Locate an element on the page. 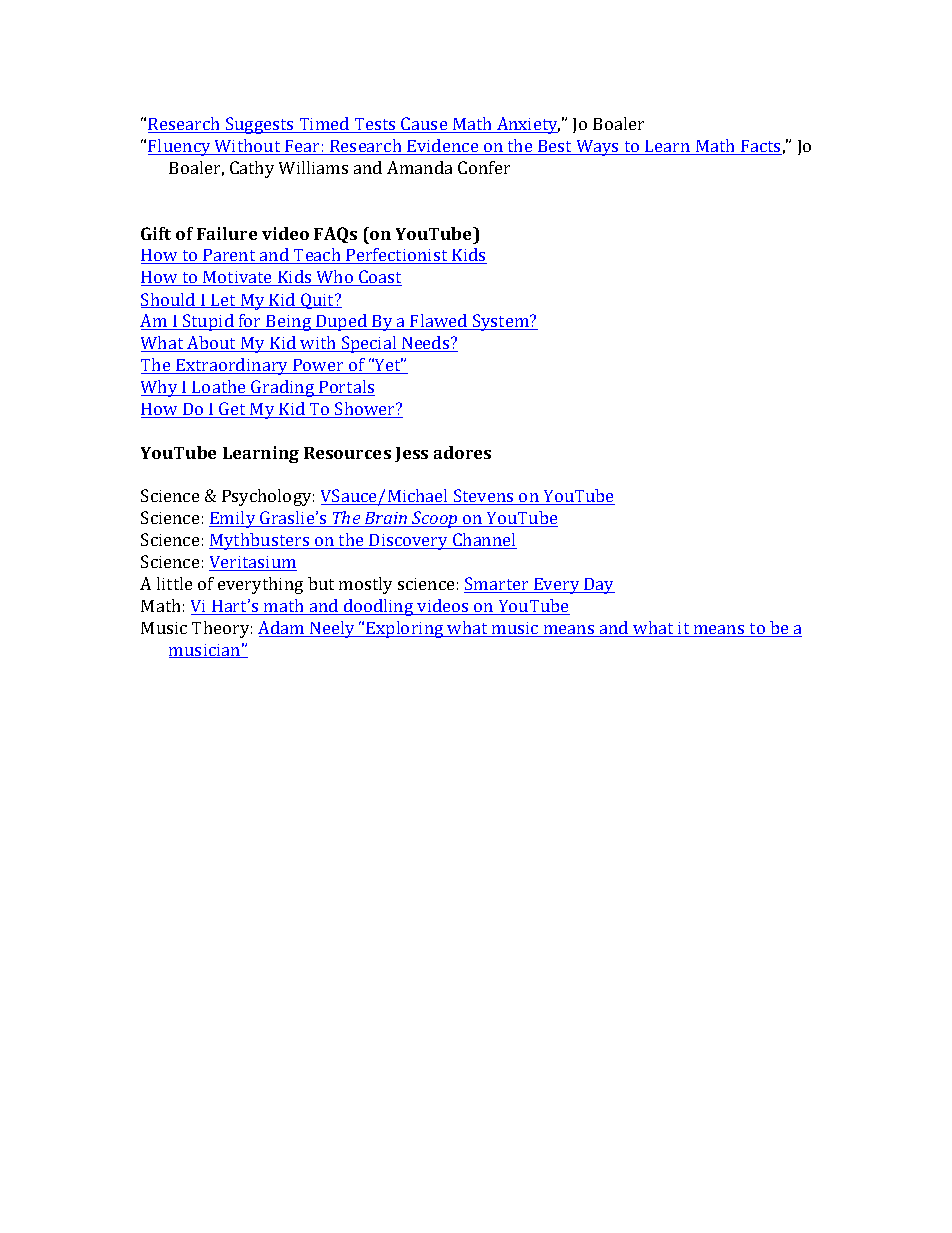 The image size is (952, 1233). Perfectionist is located at coordinates (397, 256).
